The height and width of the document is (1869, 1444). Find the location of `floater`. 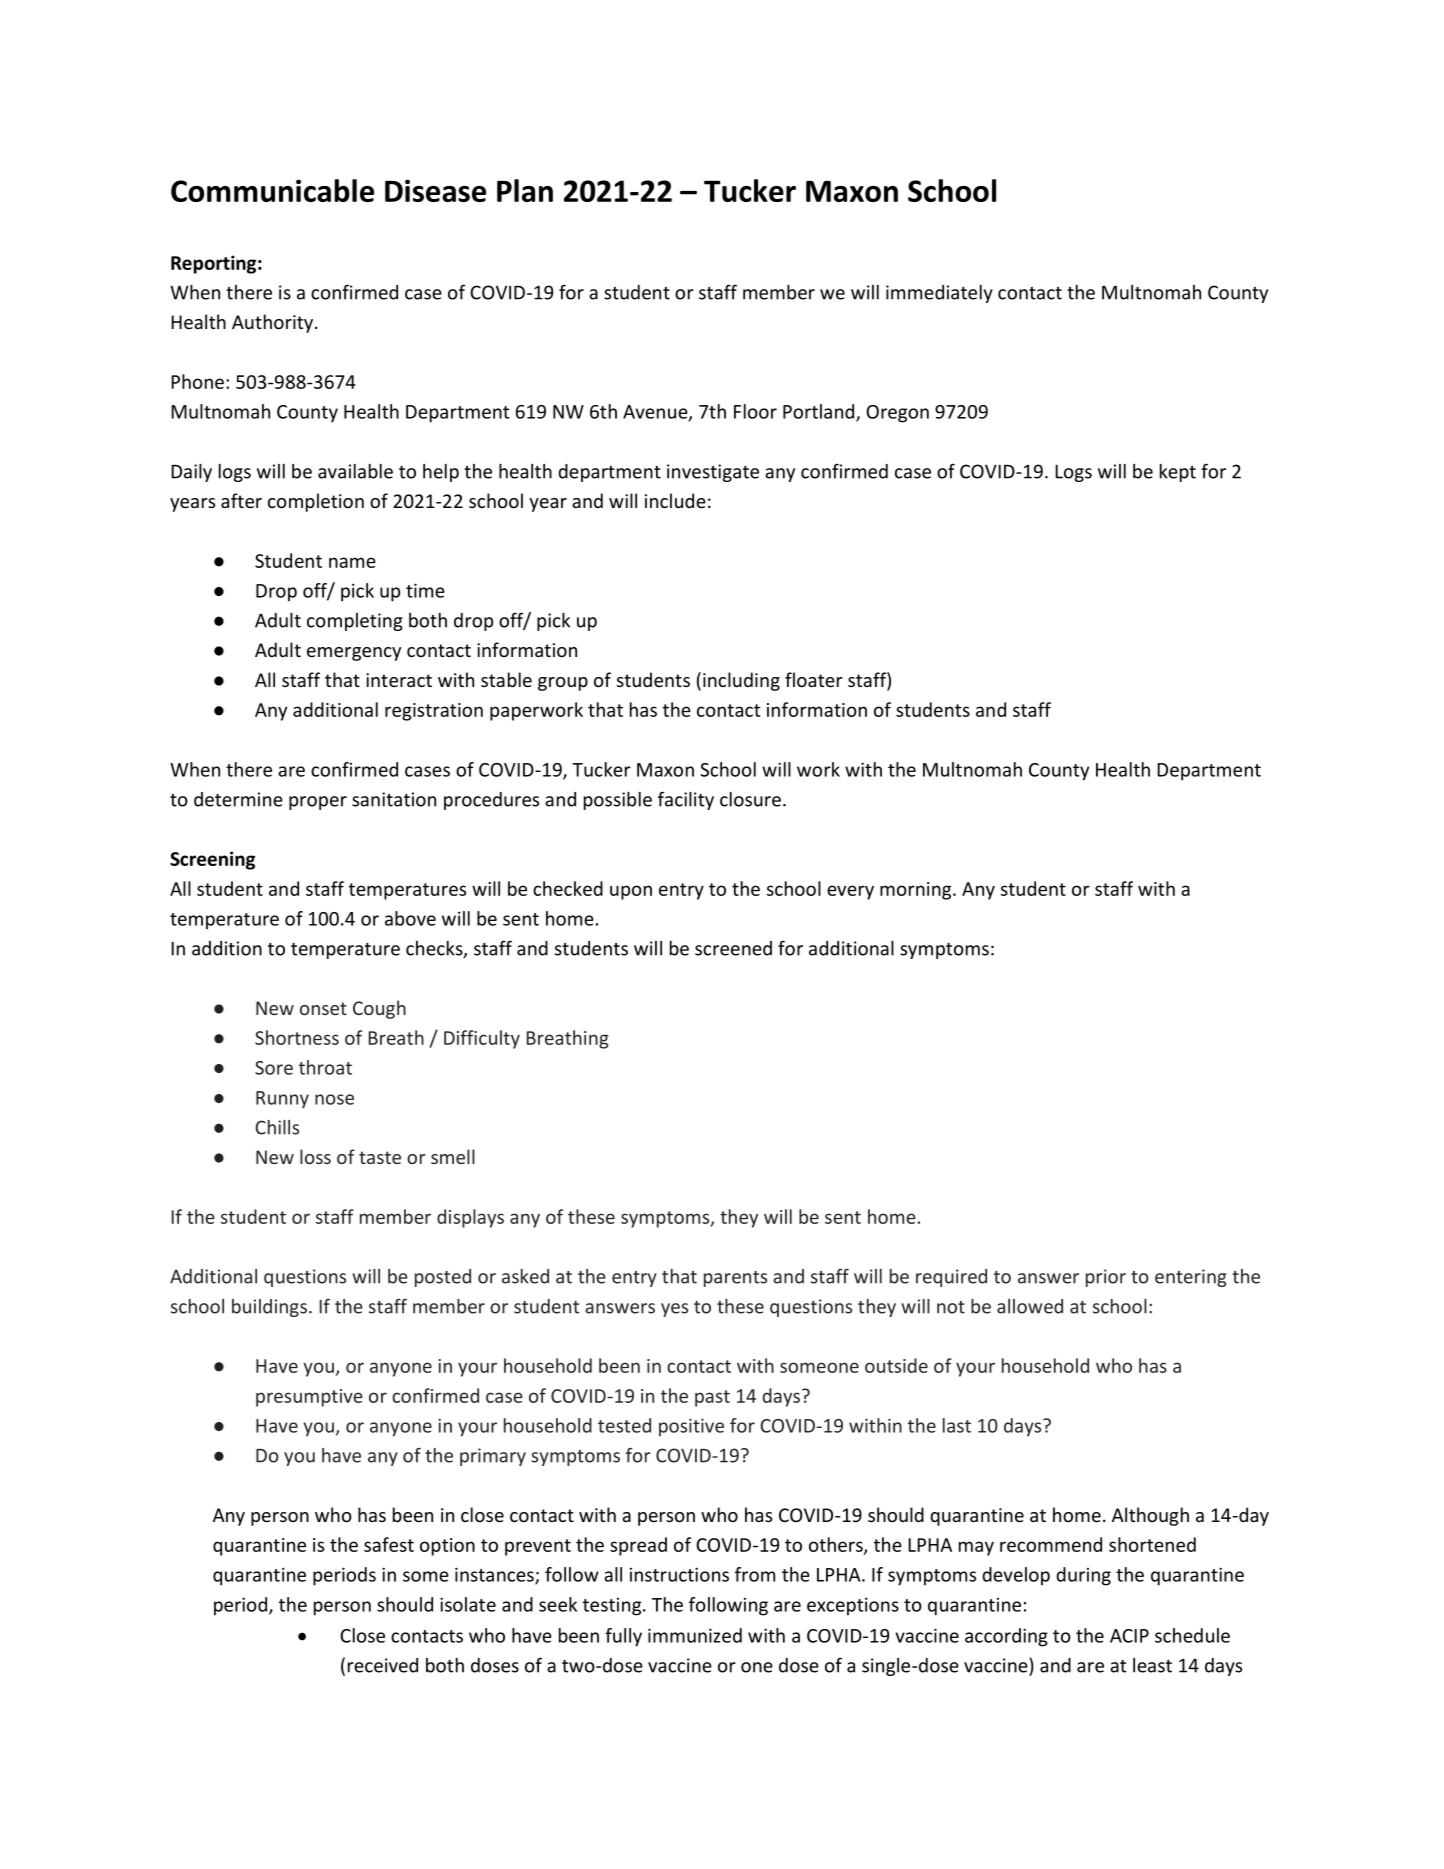

floater is located at coordinates (814, 679).
